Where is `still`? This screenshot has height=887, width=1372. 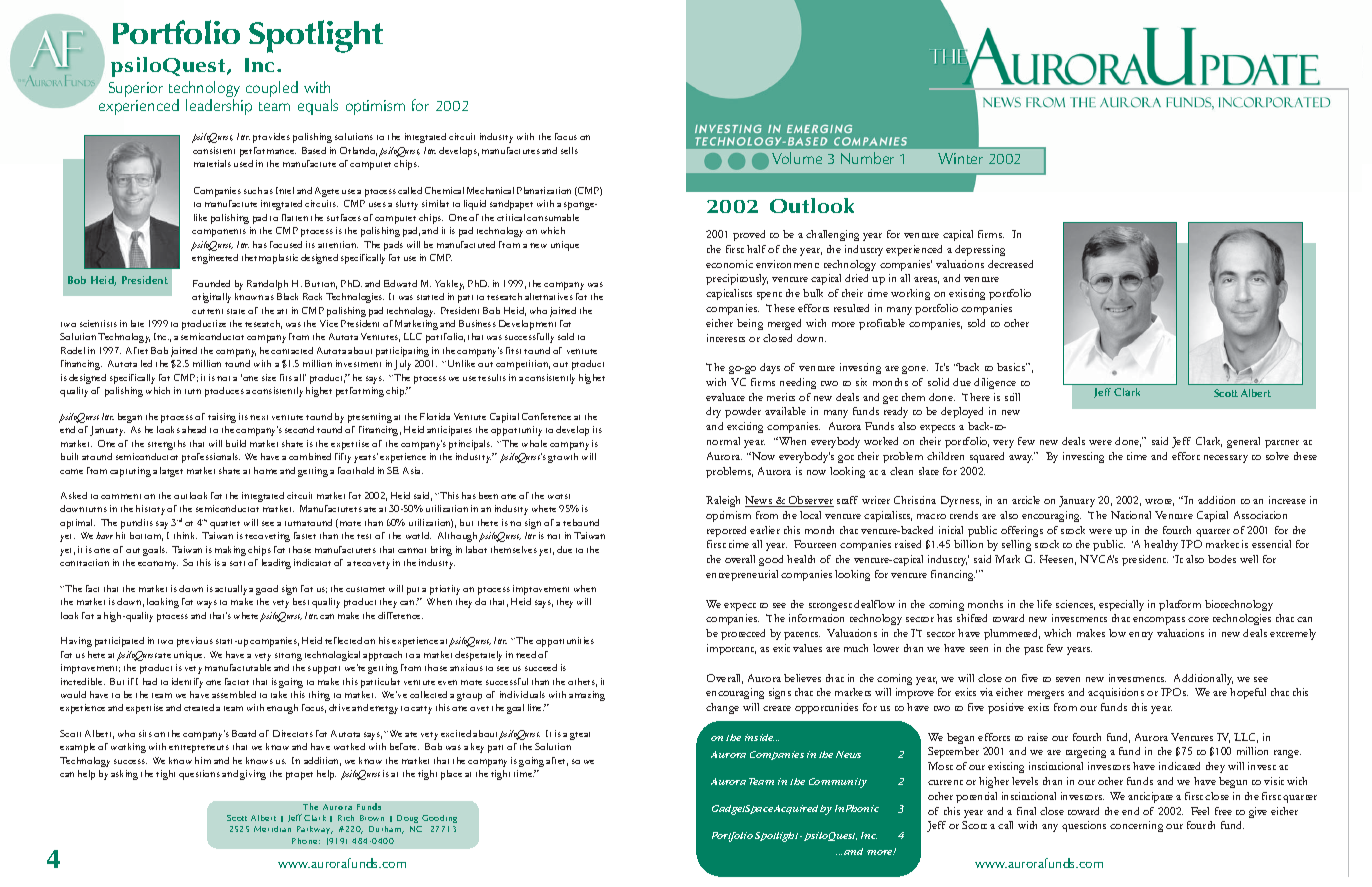 still is located at coordinates (1012, 397).
